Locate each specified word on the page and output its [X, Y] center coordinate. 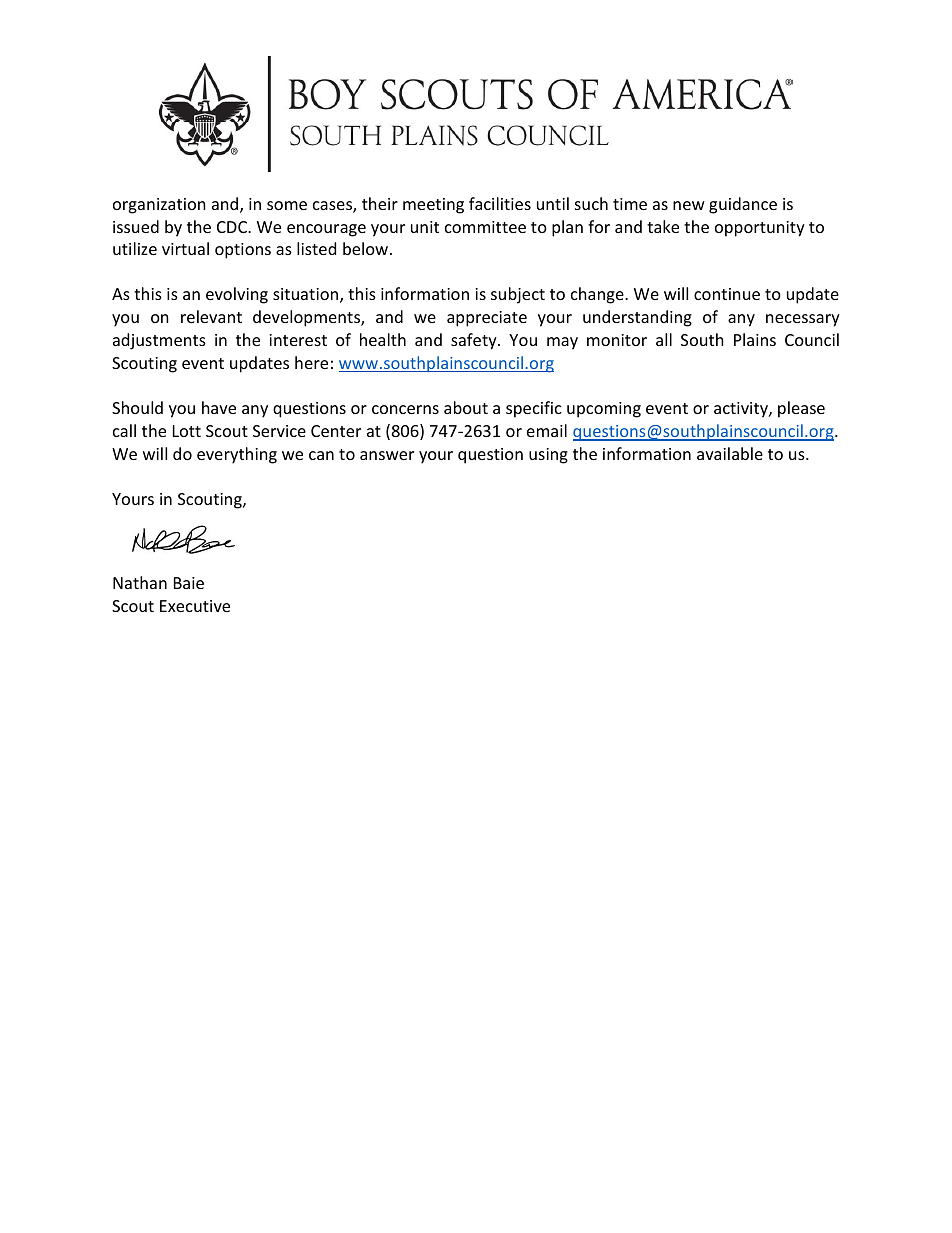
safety [475, 341]
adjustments [159, 341]
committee [485, 227]
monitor [617, 340]
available [730, 453]
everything [237, 455]
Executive [195, 606]
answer [387, 455]
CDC [233, 227]
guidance [743, 205]
